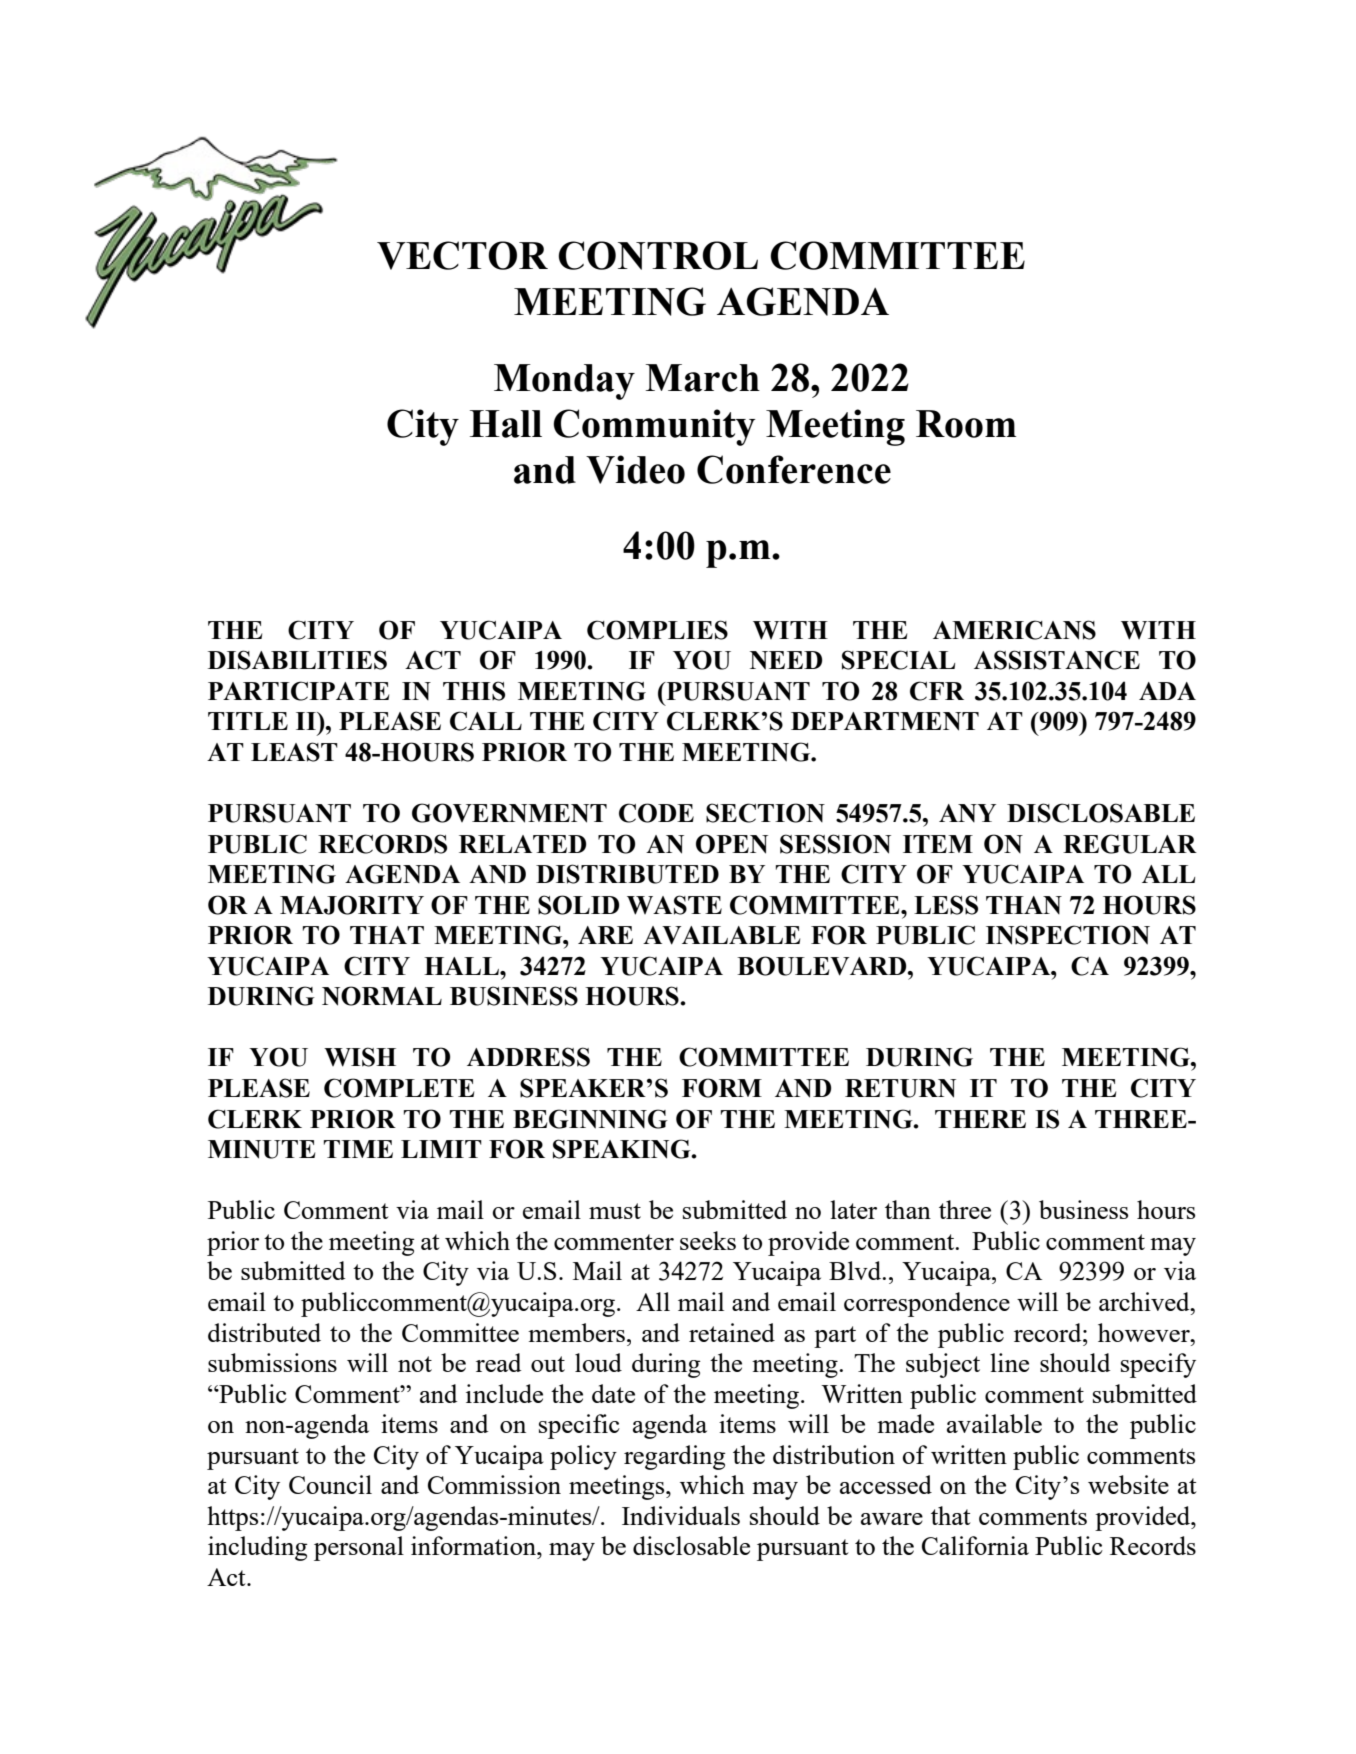 Image resolution: width=1356 pixels, height=1754 pixels. Describe the element at coordinates (681, 1515) in the document. I see `Individuals` at that location.
